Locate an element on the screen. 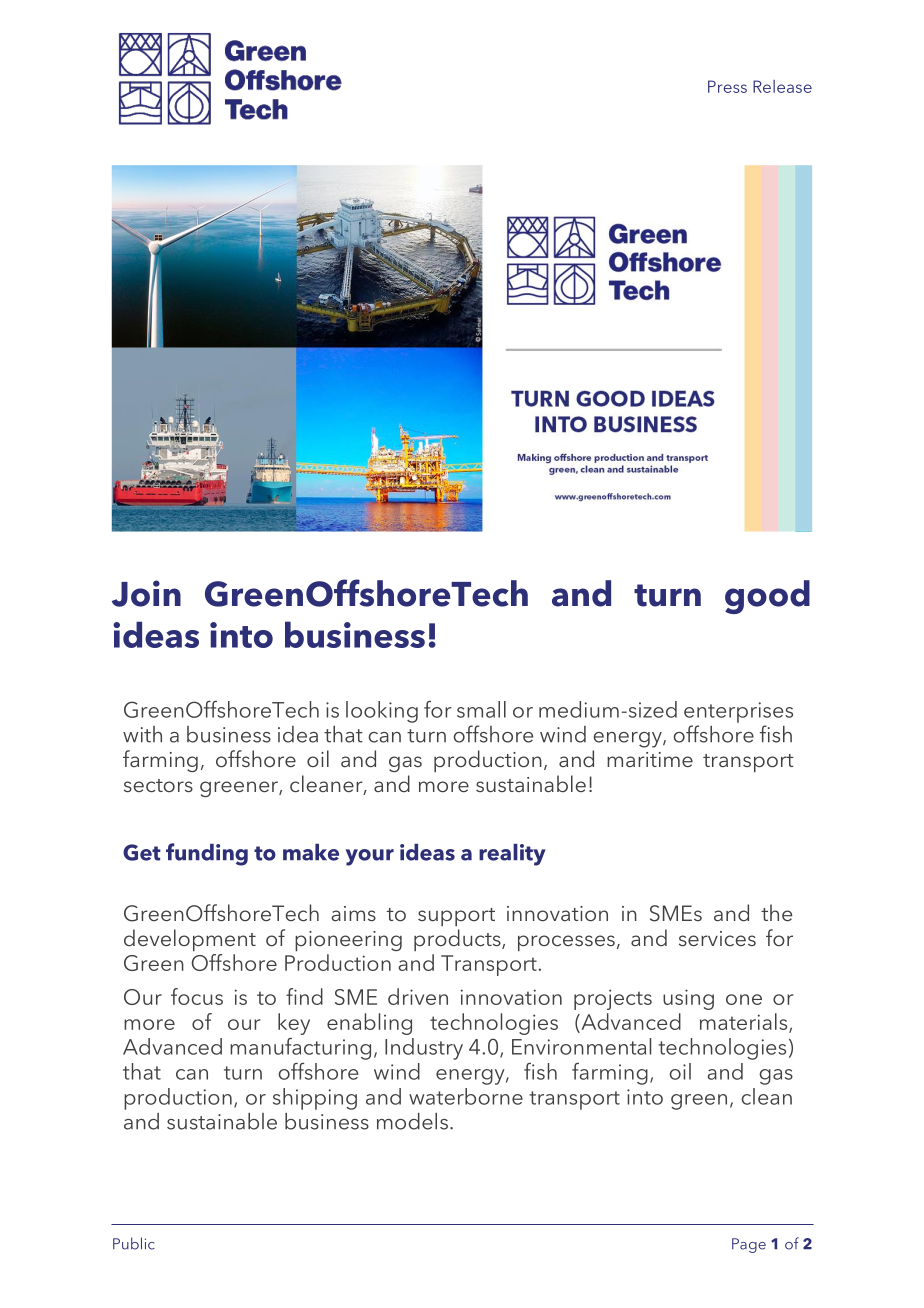 The image size is (924, 1308). services is located at coordinates (717, 938).
